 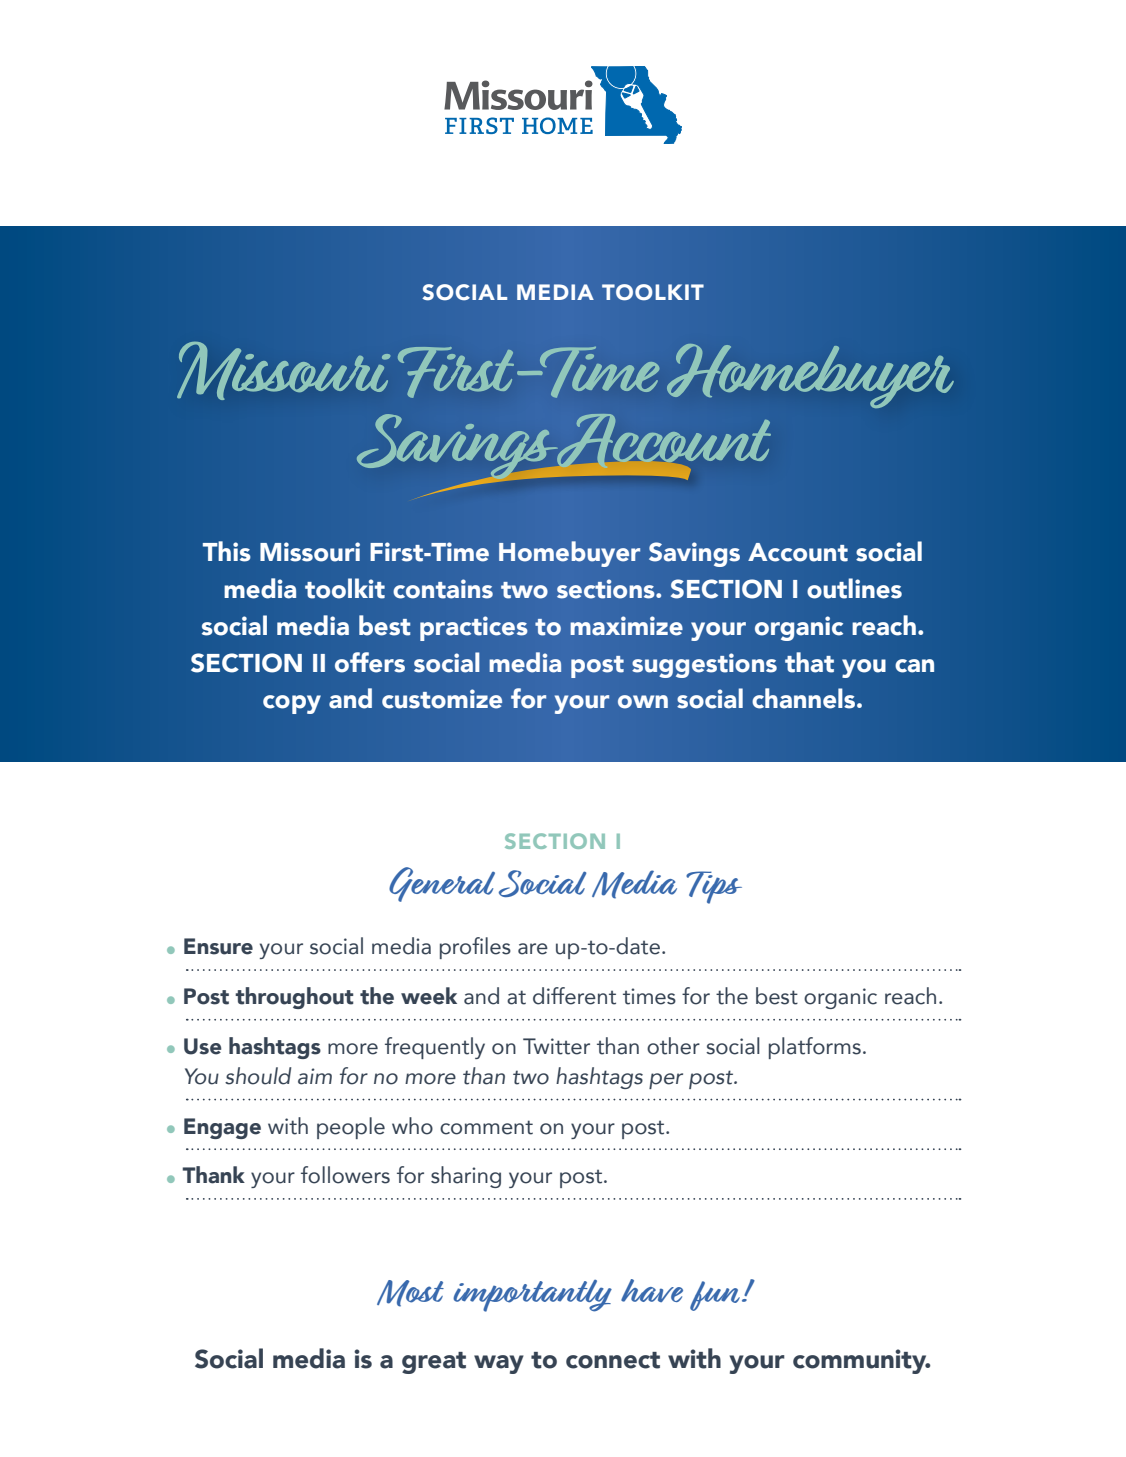 I want to click on channels, so click(x=805, y=698).
